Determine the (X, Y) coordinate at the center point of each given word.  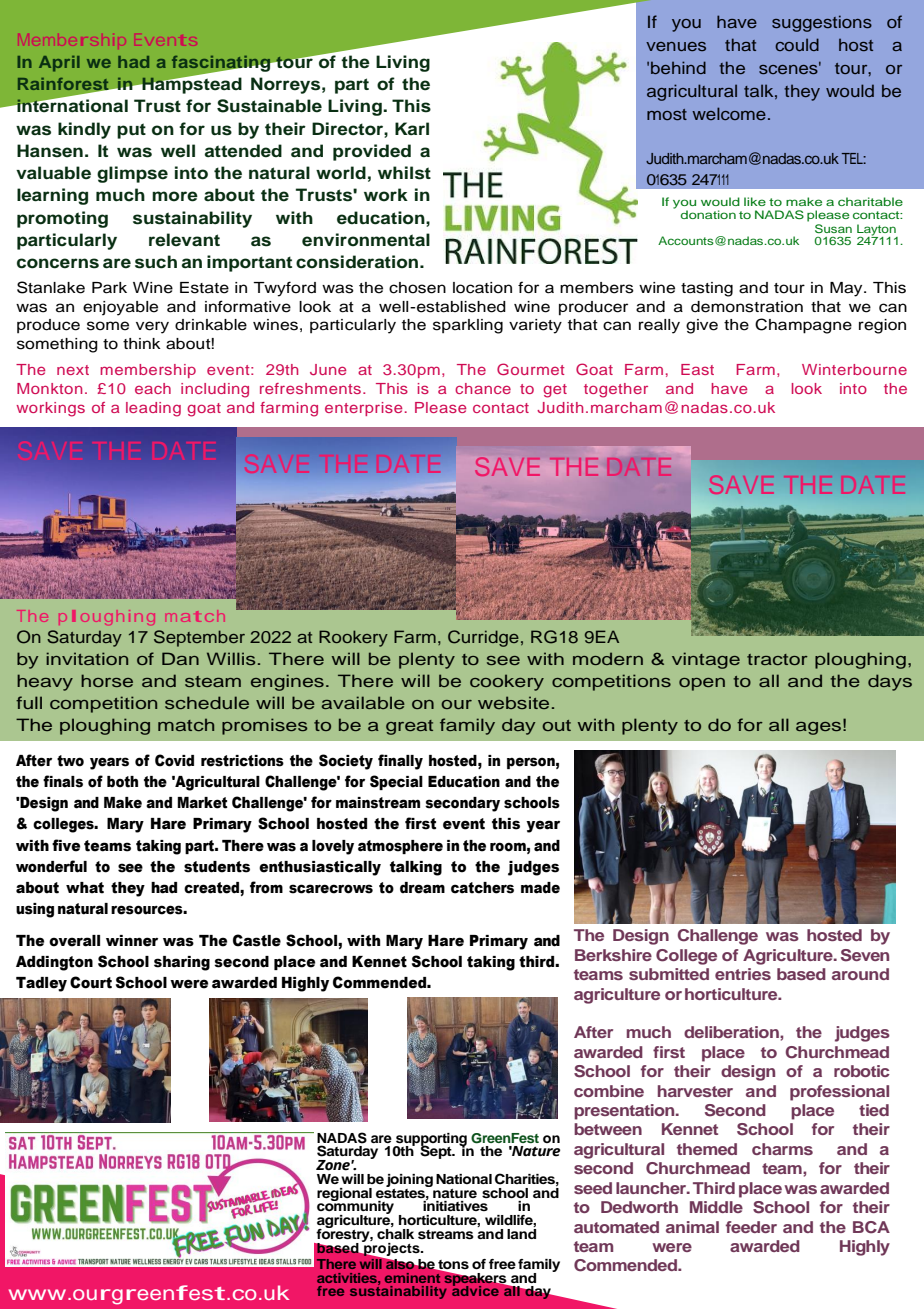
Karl (412, 129)
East (697, 369)
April (59, 64)
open (702, 684)
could (797, 44)
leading (153, 409)
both (122, 782)
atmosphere (400, 847)
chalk (395, 1232)
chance (483, 388)
